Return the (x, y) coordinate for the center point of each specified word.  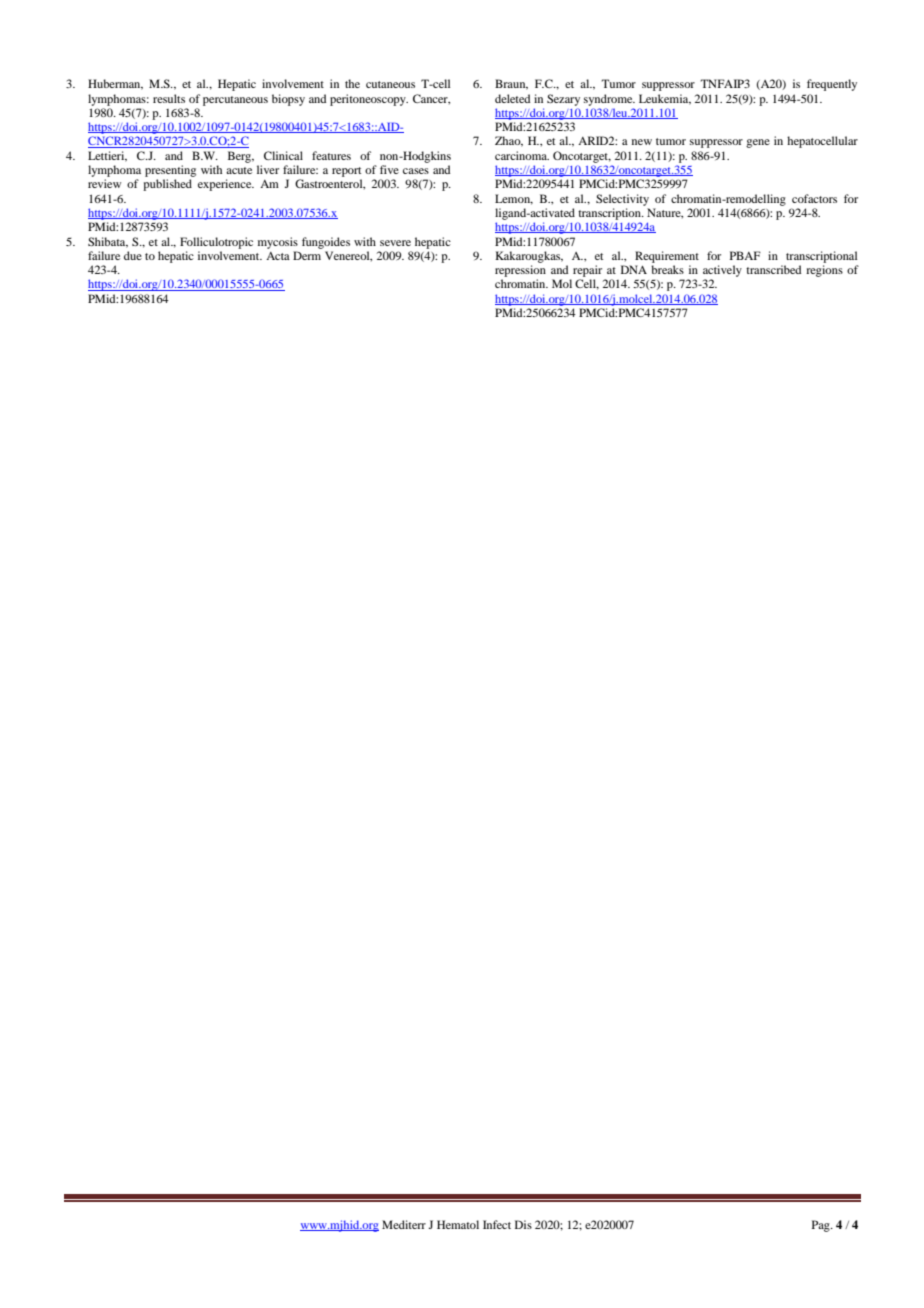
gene (758, 143)
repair (587, 271)
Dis (523, 1224)
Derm (307, 255)
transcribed (773, 269)
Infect (497, 1224)
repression (520, 271)
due (133, 255)
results (169, 98)
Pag (822, 1226)
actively (722, 271)
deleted (512, 98)
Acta (278, 256)
